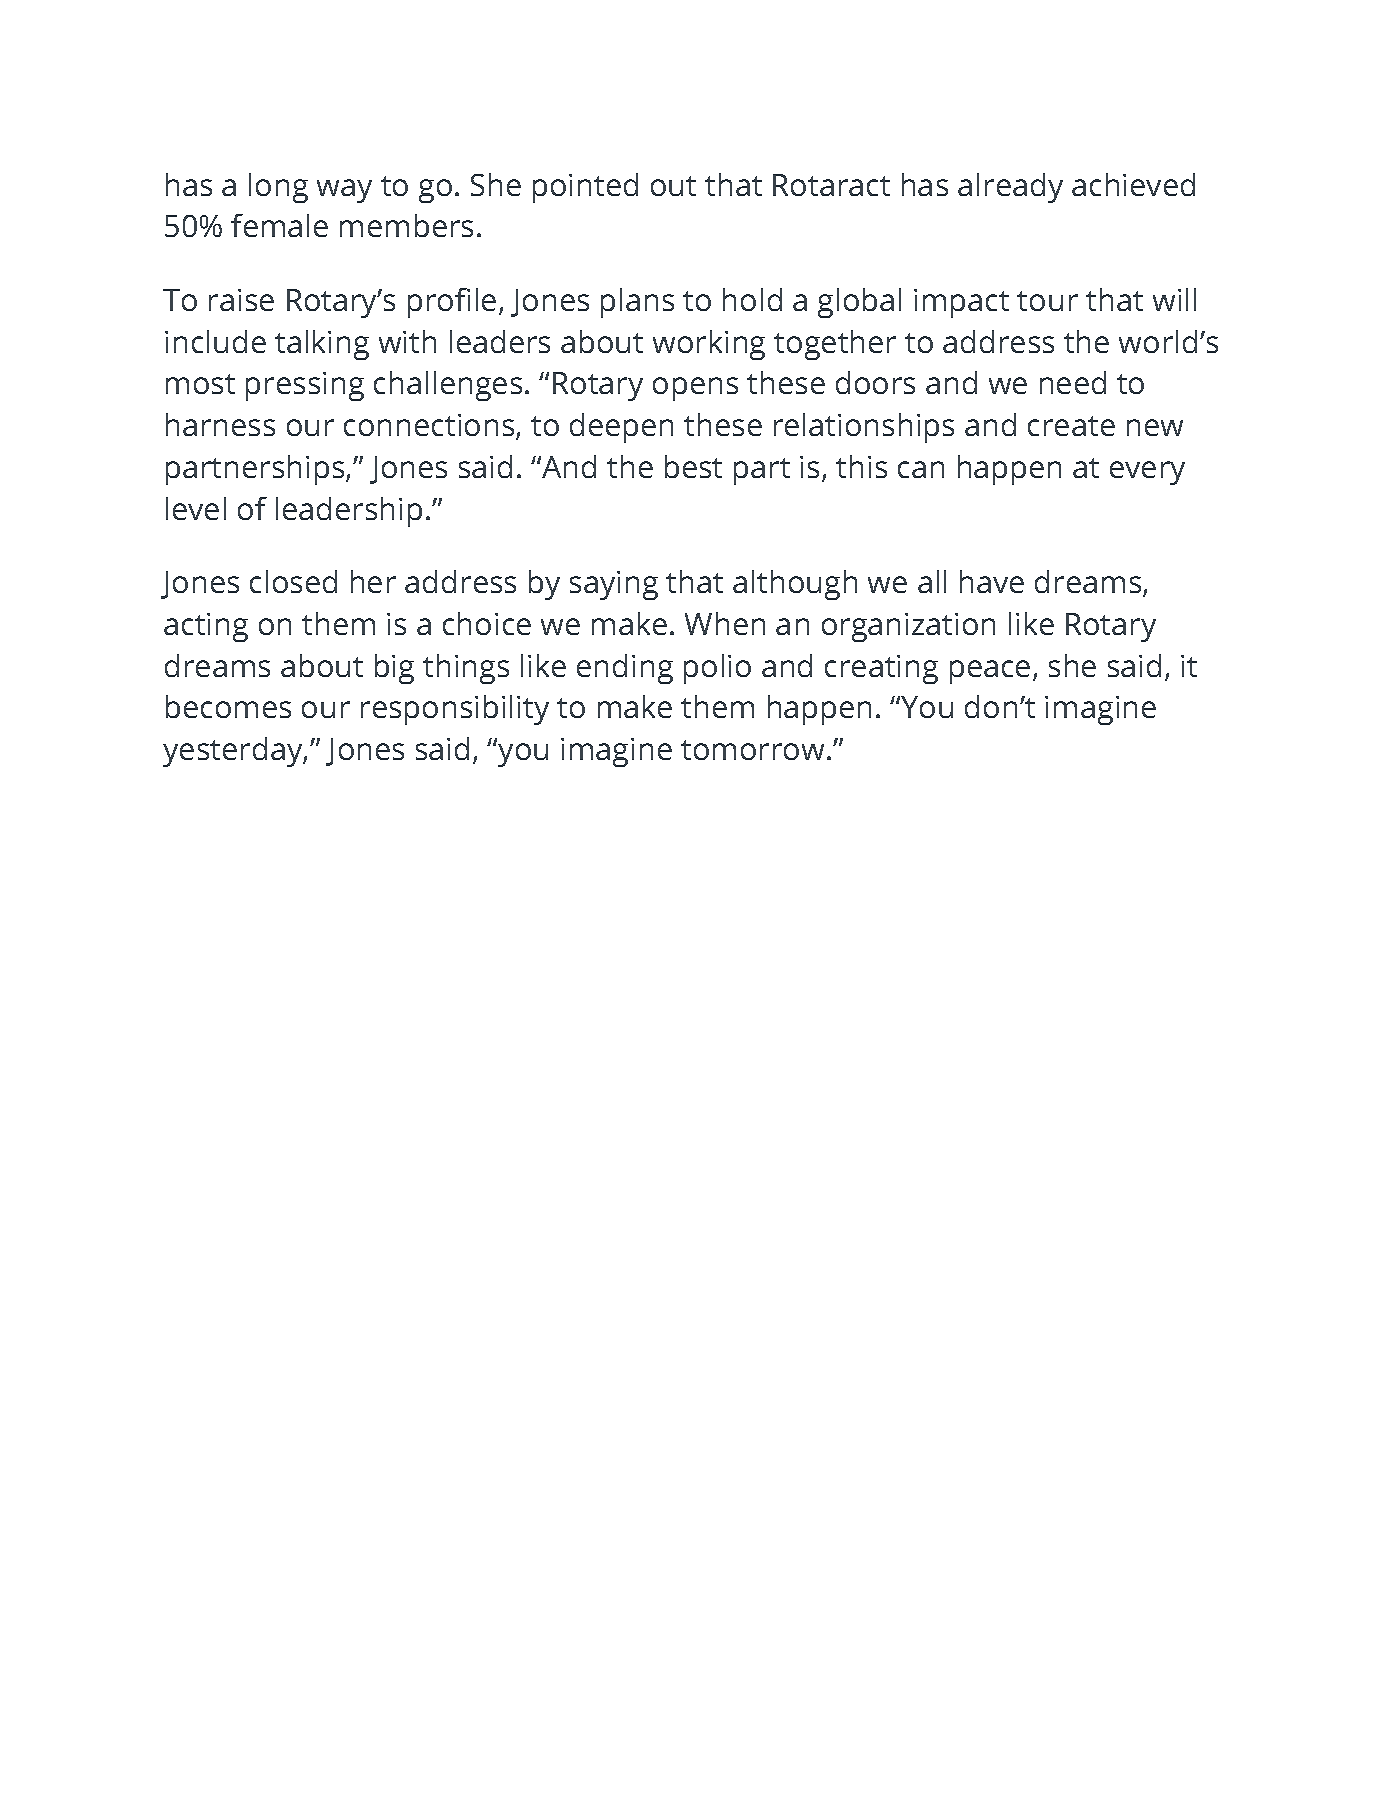 The image size is (1390, 1798). Describe the element at coordinates (344, 191) in the image. I see `way` at that location.
